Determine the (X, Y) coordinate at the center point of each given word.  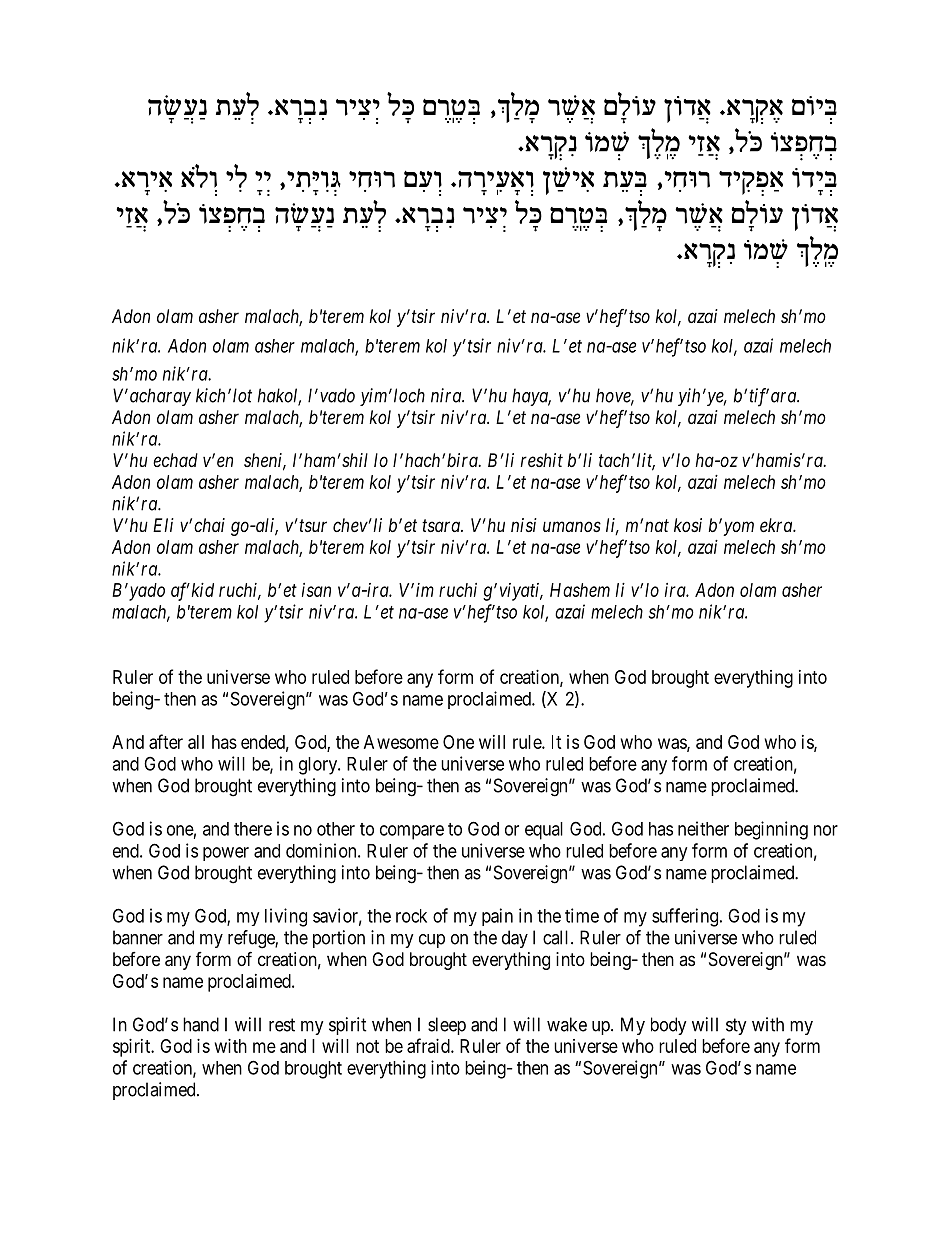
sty (736, 1026)
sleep (447, 1026)
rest (282, 1025)
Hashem (580, 590)
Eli (163, 525)
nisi (524, 525)
